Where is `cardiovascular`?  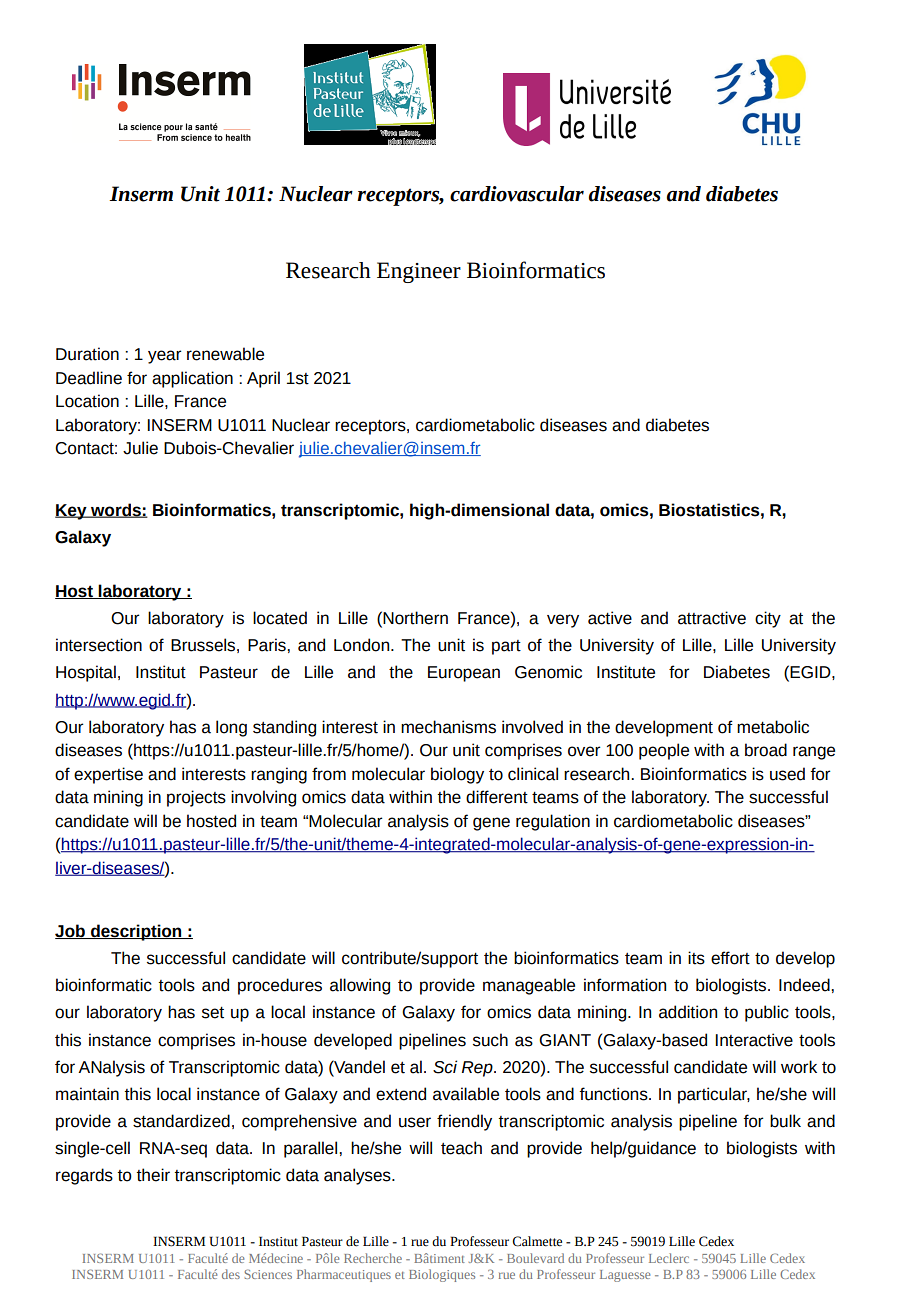 cardiovascular is located at coordinates (517, 194).
